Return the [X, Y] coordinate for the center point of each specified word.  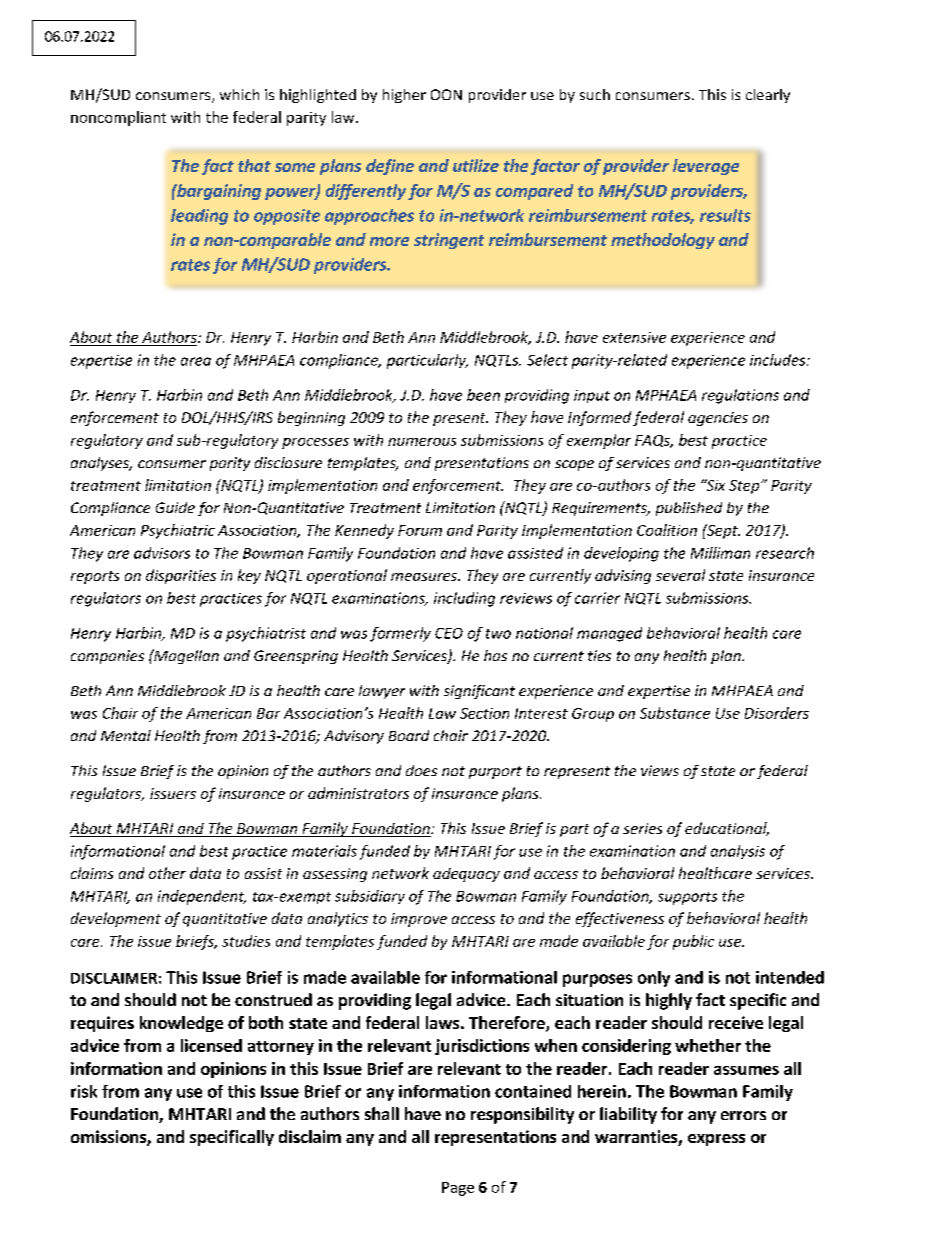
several [680, 575]
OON [446, 94]
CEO [449, 633]
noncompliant [118, 118]
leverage [706, 167]
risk [84, 1091]
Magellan [185, 656]
